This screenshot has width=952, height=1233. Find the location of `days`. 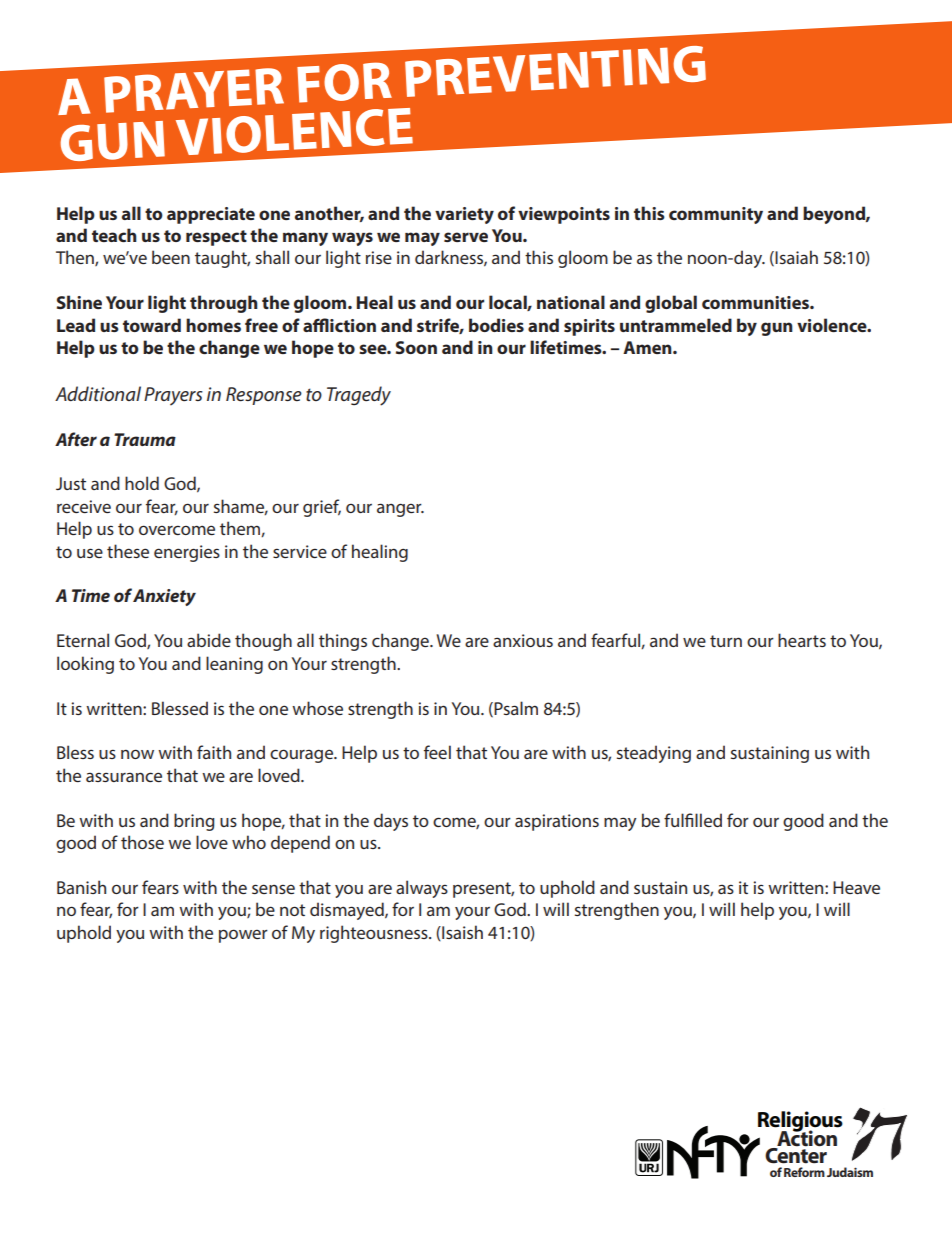

days is located at coordinates (391, 822).
